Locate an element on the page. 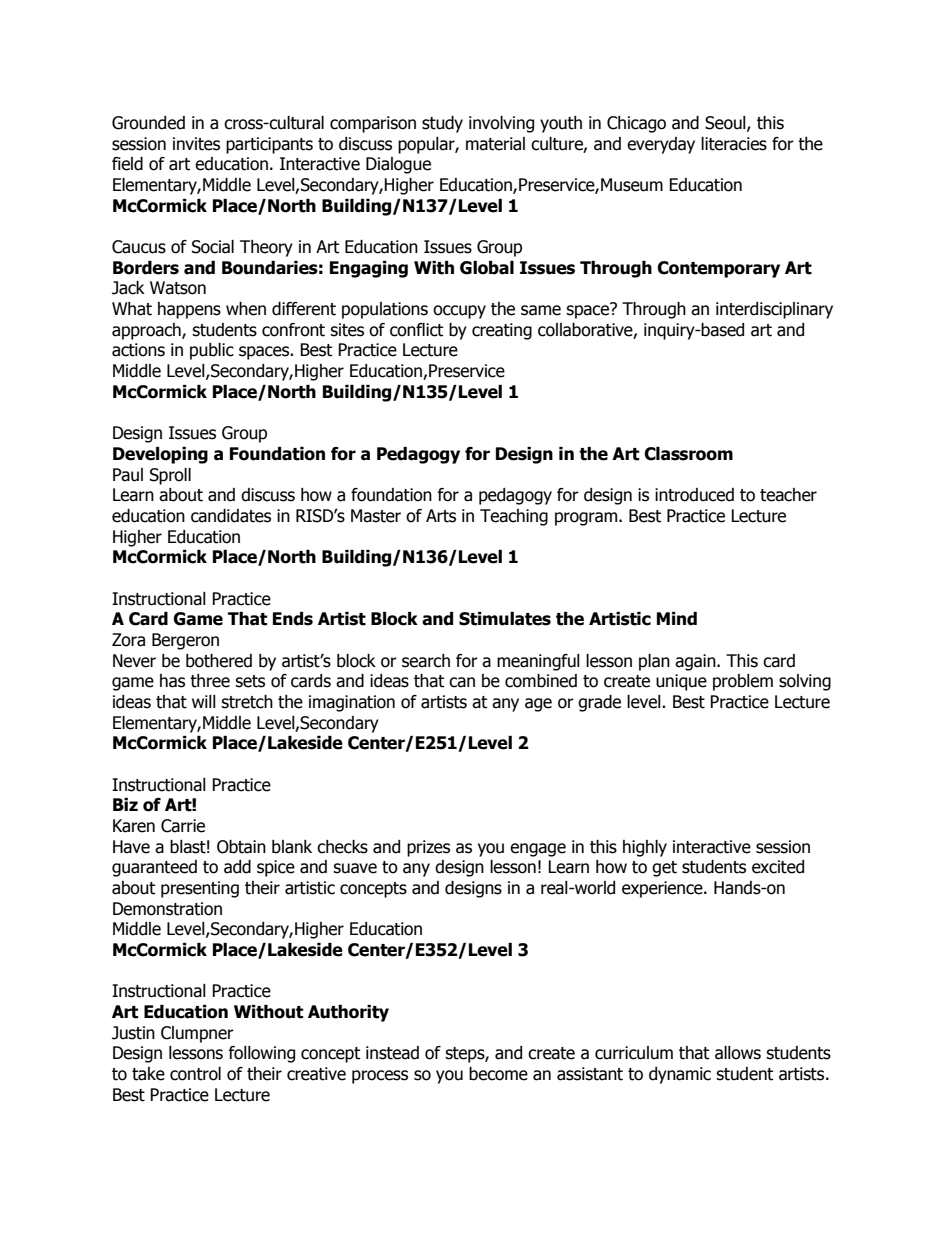 This image has height=1233, width=952. Bergeron is located at coordinates (185, 641).
